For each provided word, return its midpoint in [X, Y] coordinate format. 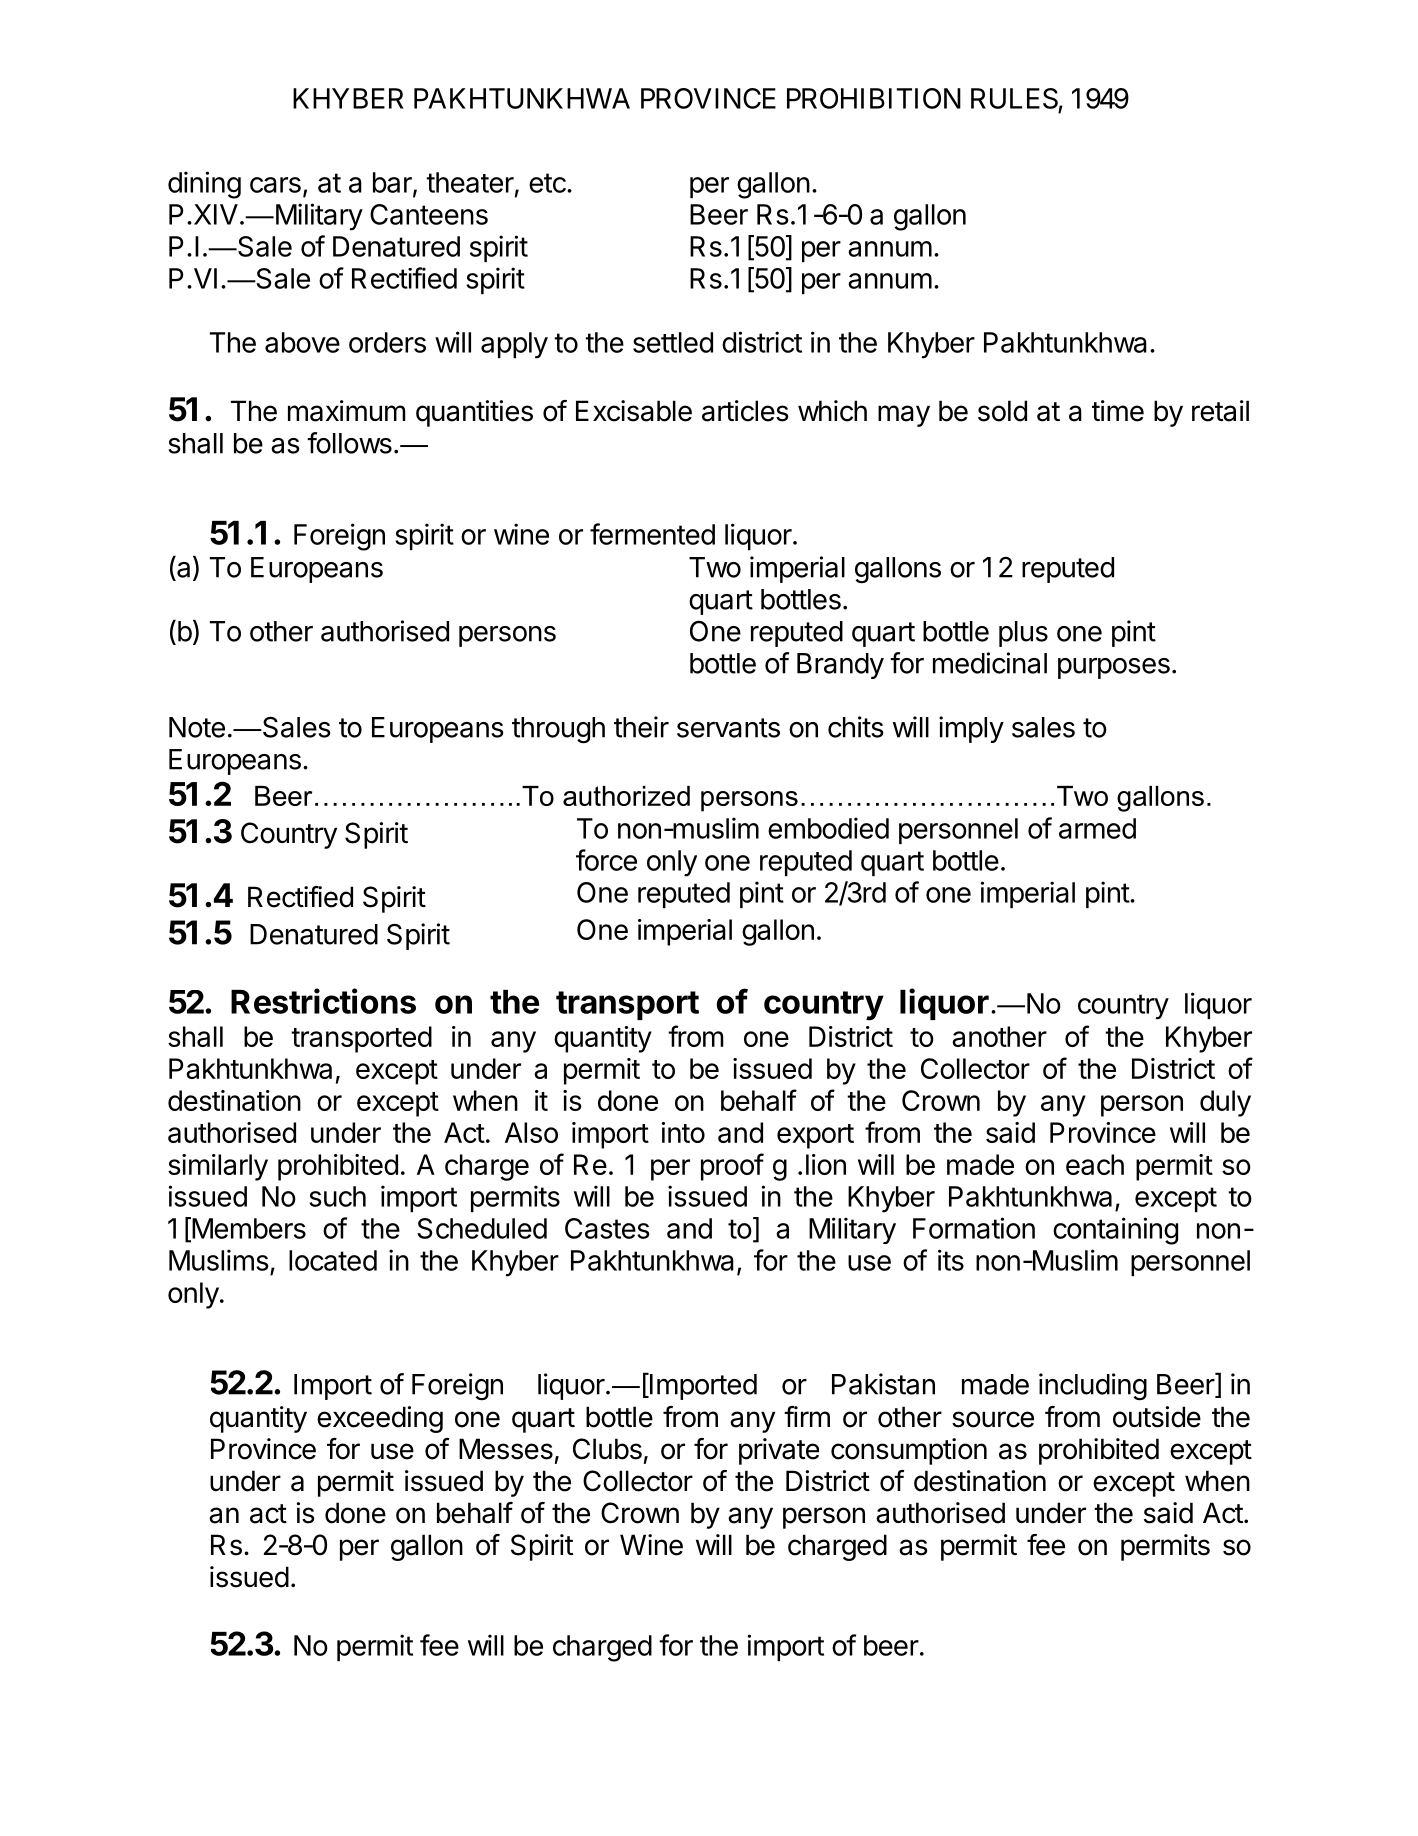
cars [275, 185]
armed [1097, 828]
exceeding [380, 1419]
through [558, 730]
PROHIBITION [874, 98]
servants [728, 728]
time [1118, 411]
